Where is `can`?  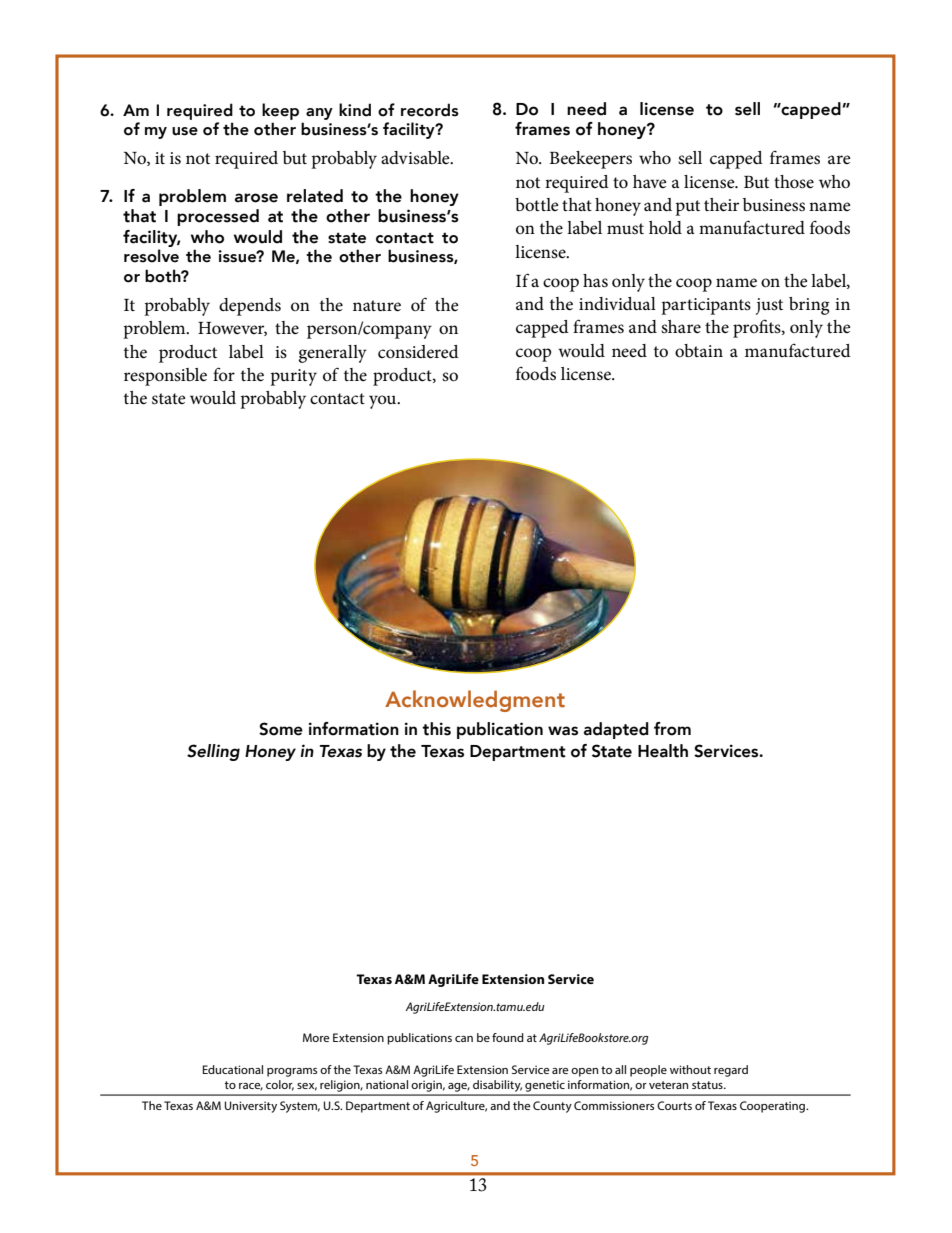
can is located at coordinates (464, 1039).
